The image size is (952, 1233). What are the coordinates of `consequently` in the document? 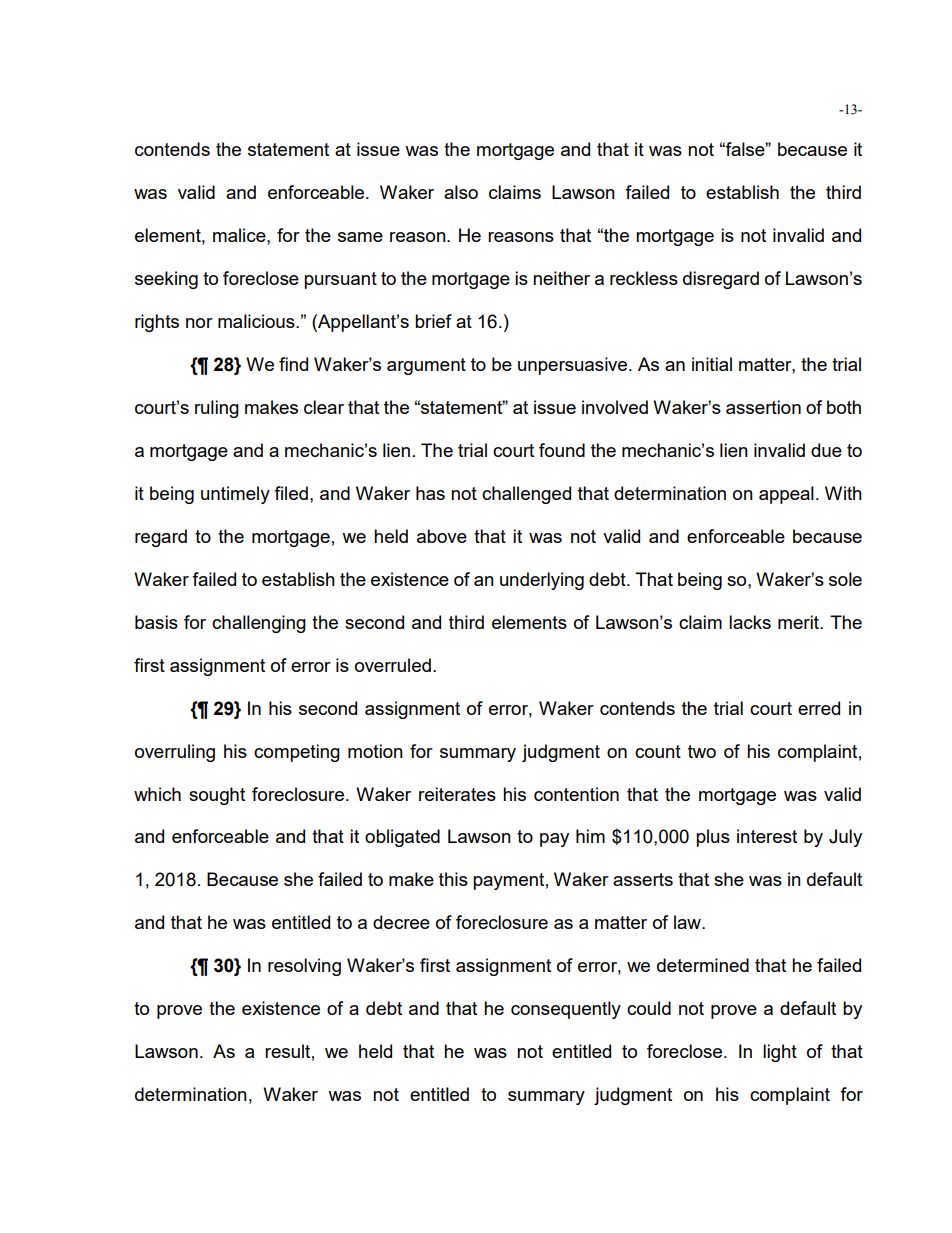 It's located at (566, 1010).
